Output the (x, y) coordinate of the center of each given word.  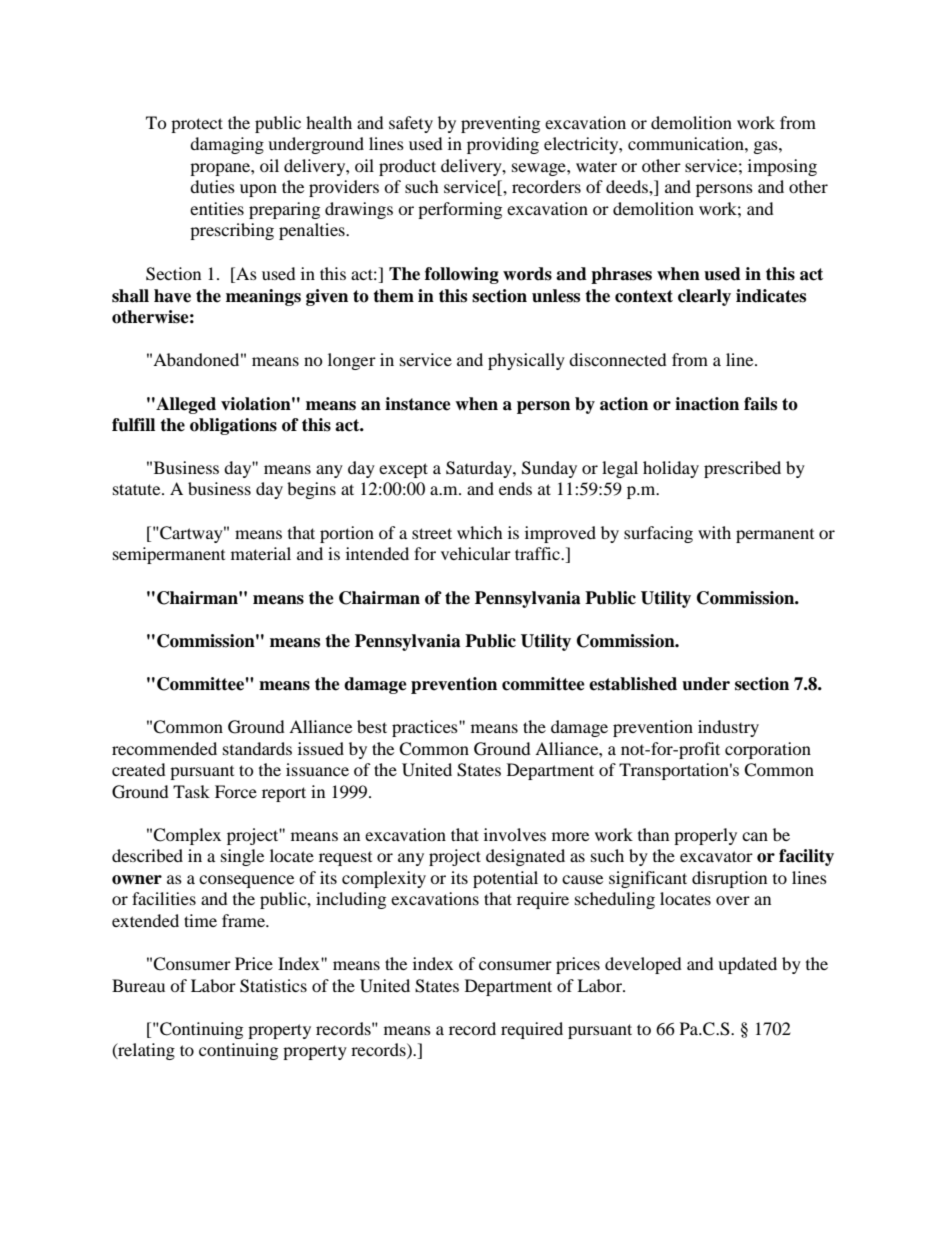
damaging (227, 145)
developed (643, 965)
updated (747, 965)
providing (503, 145)
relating (145, 1051)
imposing (782, 167)
